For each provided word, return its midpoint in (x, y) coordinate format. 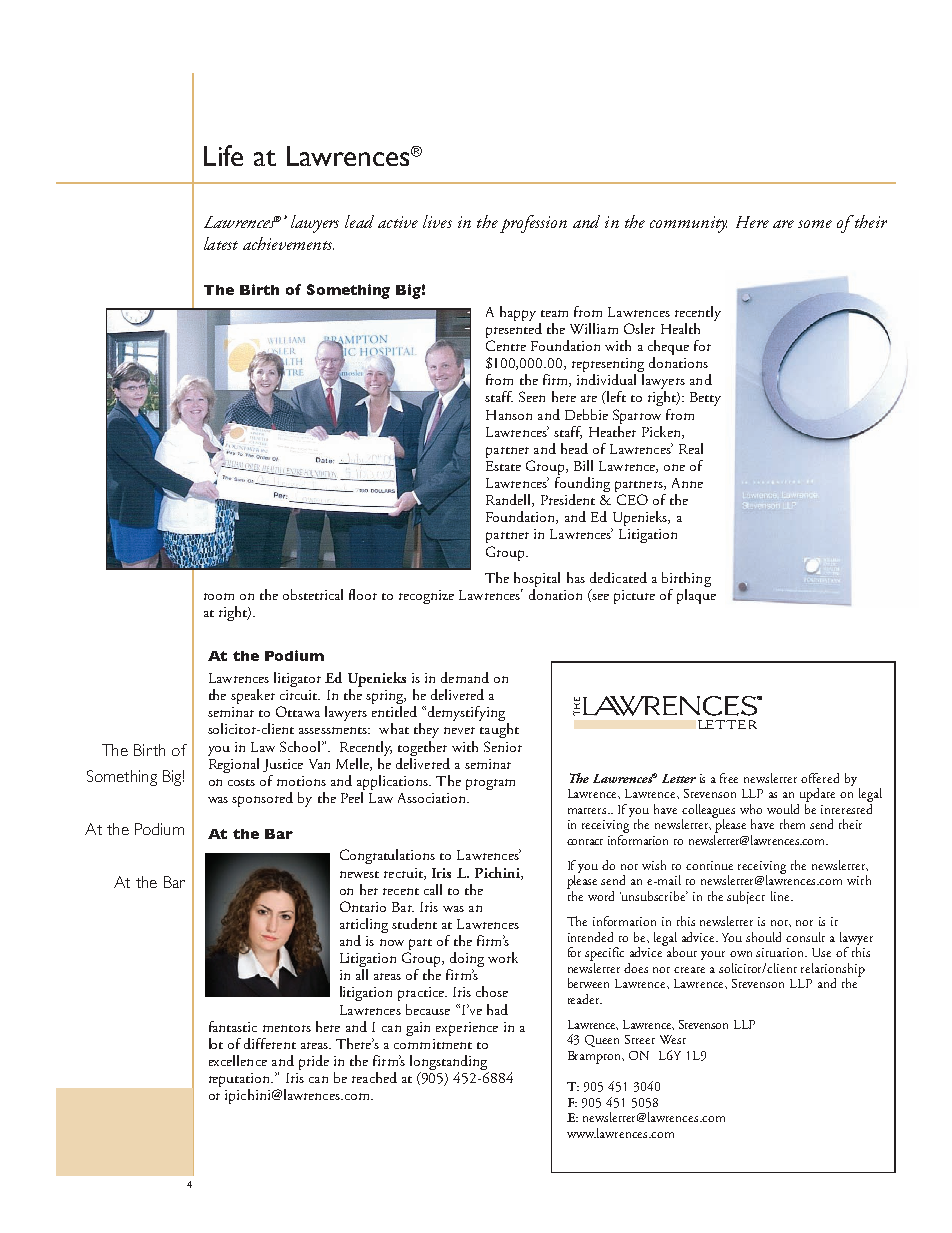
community (688, 224)
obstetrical (313, 594)
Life (223, 155)
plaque (696, 596)
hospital (537, 581)
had (497, 1009)
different (270, 1043)
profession (533, 224)
